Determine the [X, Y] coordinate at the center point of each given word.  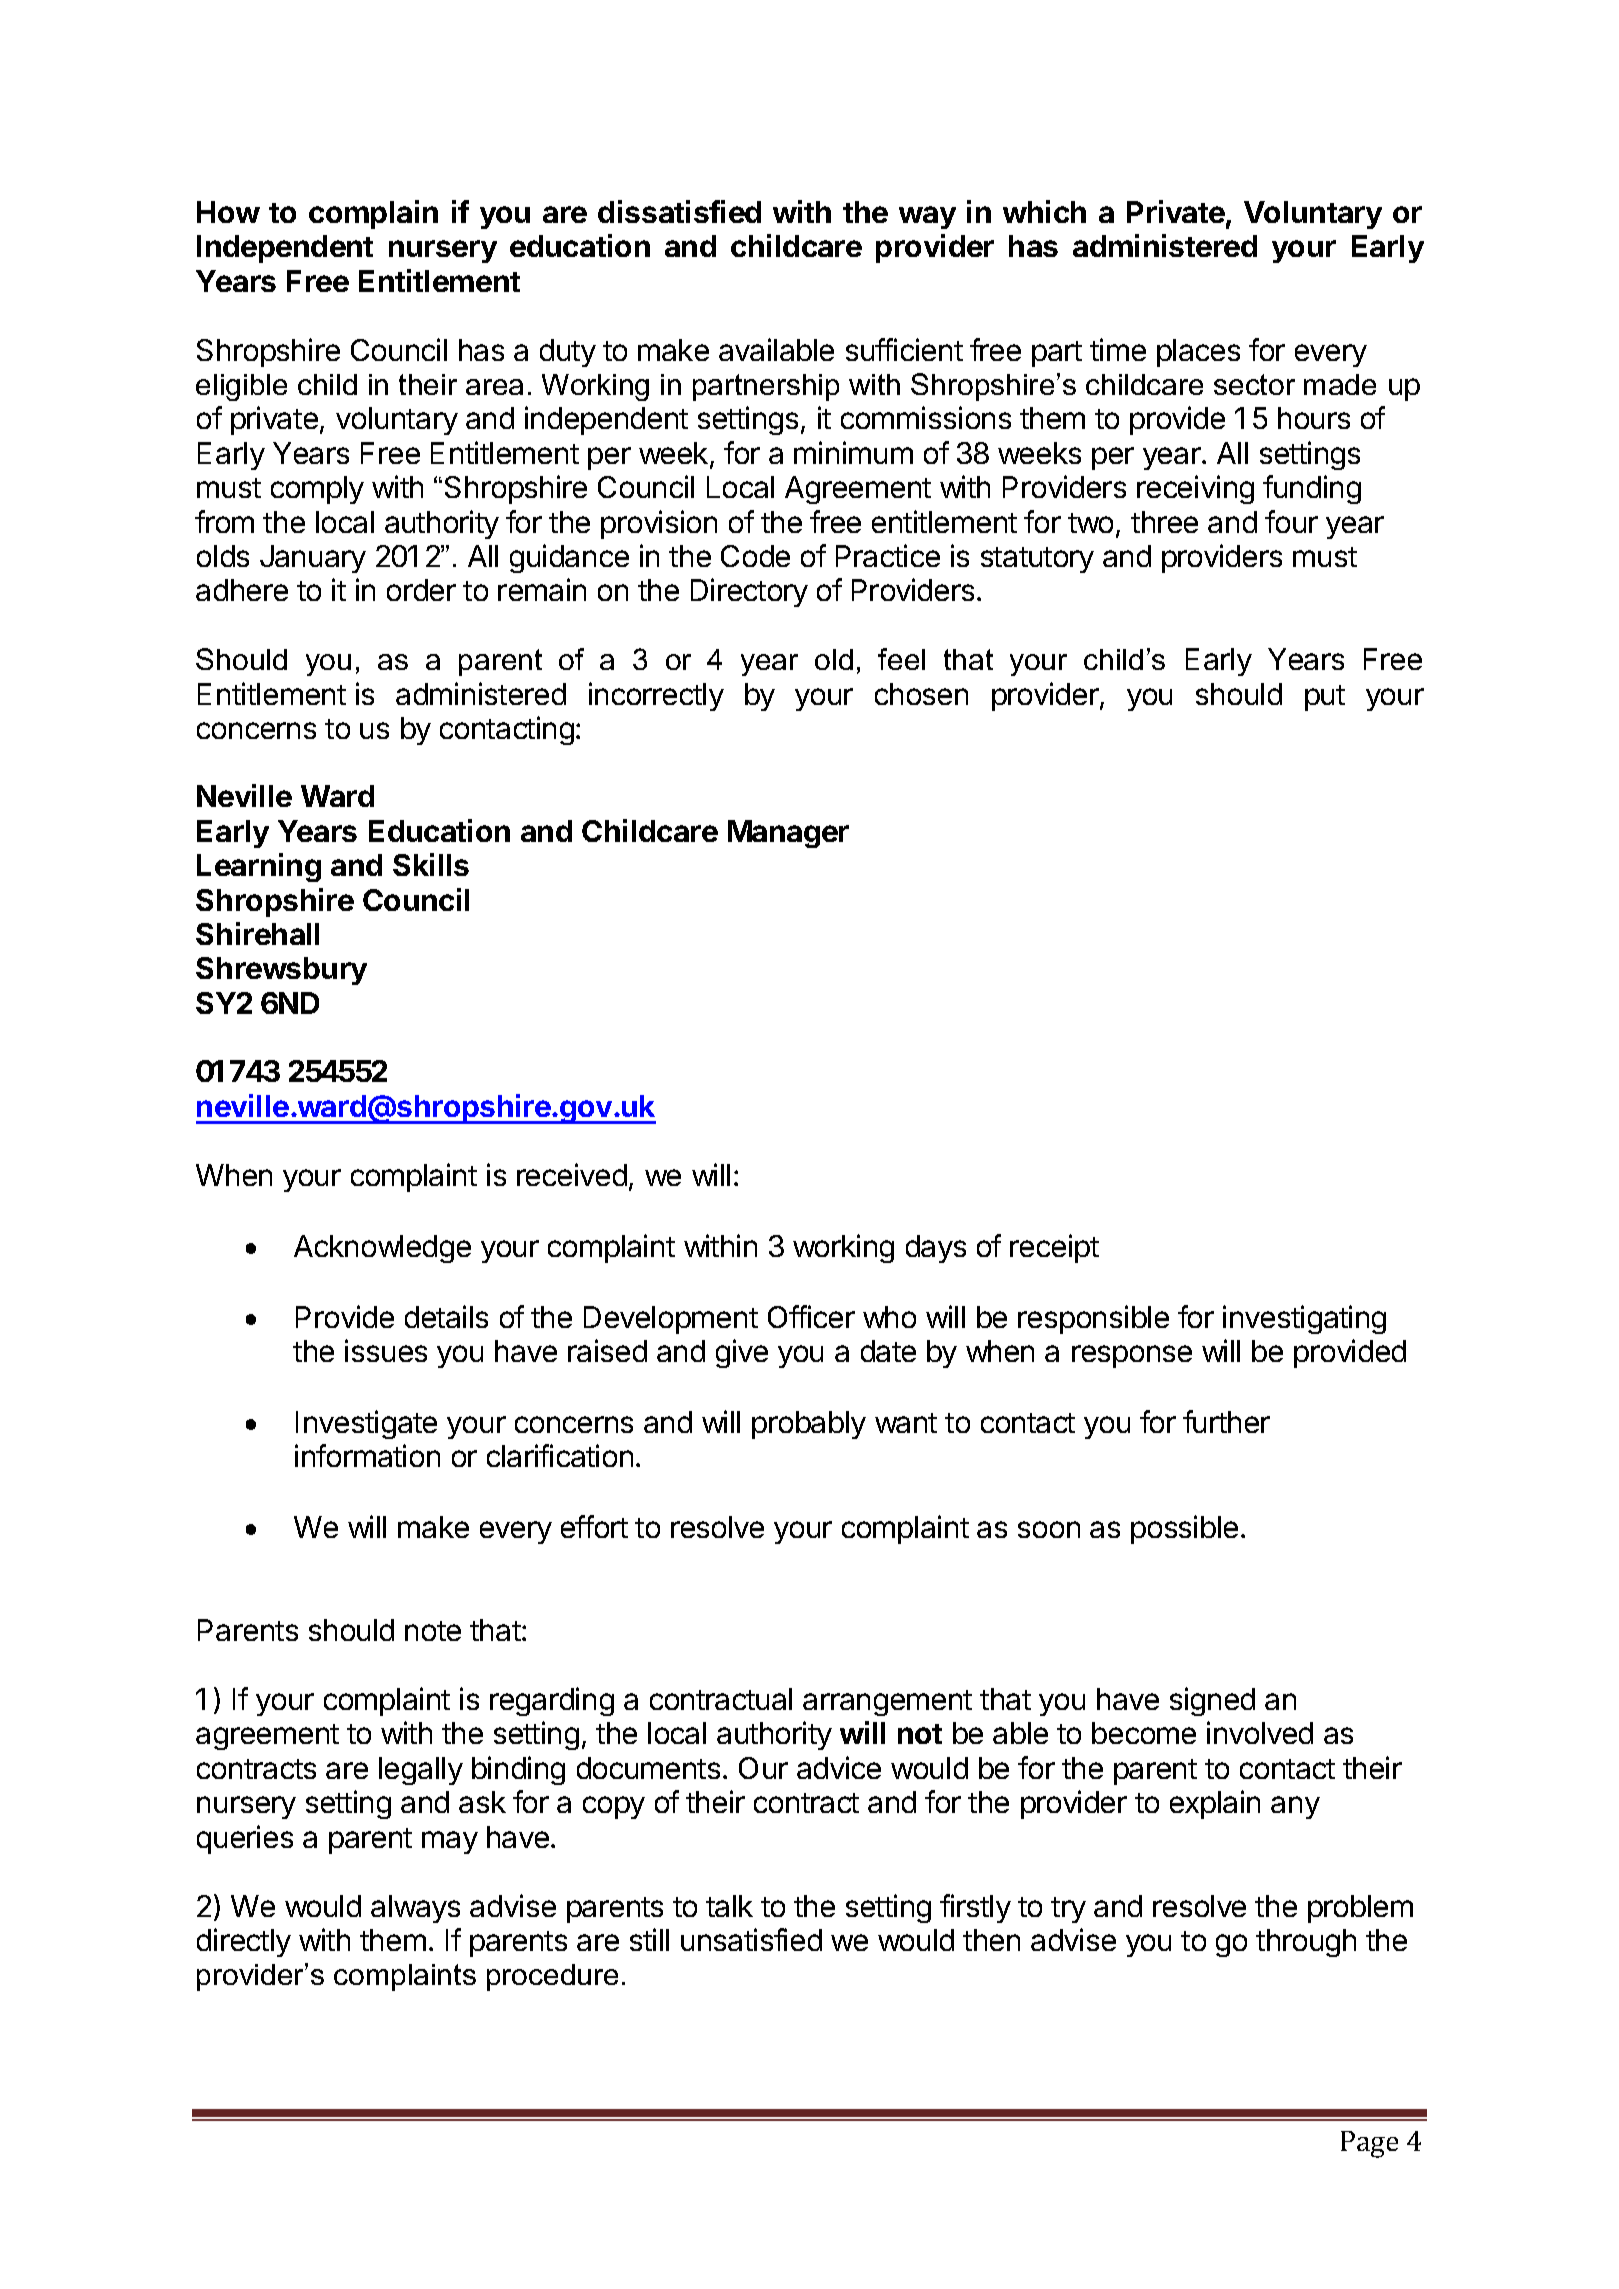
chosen [921, 694]
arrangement [887, 1703]
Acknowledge [382, 1249]
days [936, 1249]
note [433, 1631]
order [421, 590]
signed [1212, 1701]
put [1325, 698]
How [228, 212]
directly [244, 1942]
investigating [1304, 1319]
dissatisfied [679, 211]
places [1198, 353]
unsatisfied [751, 1939]
